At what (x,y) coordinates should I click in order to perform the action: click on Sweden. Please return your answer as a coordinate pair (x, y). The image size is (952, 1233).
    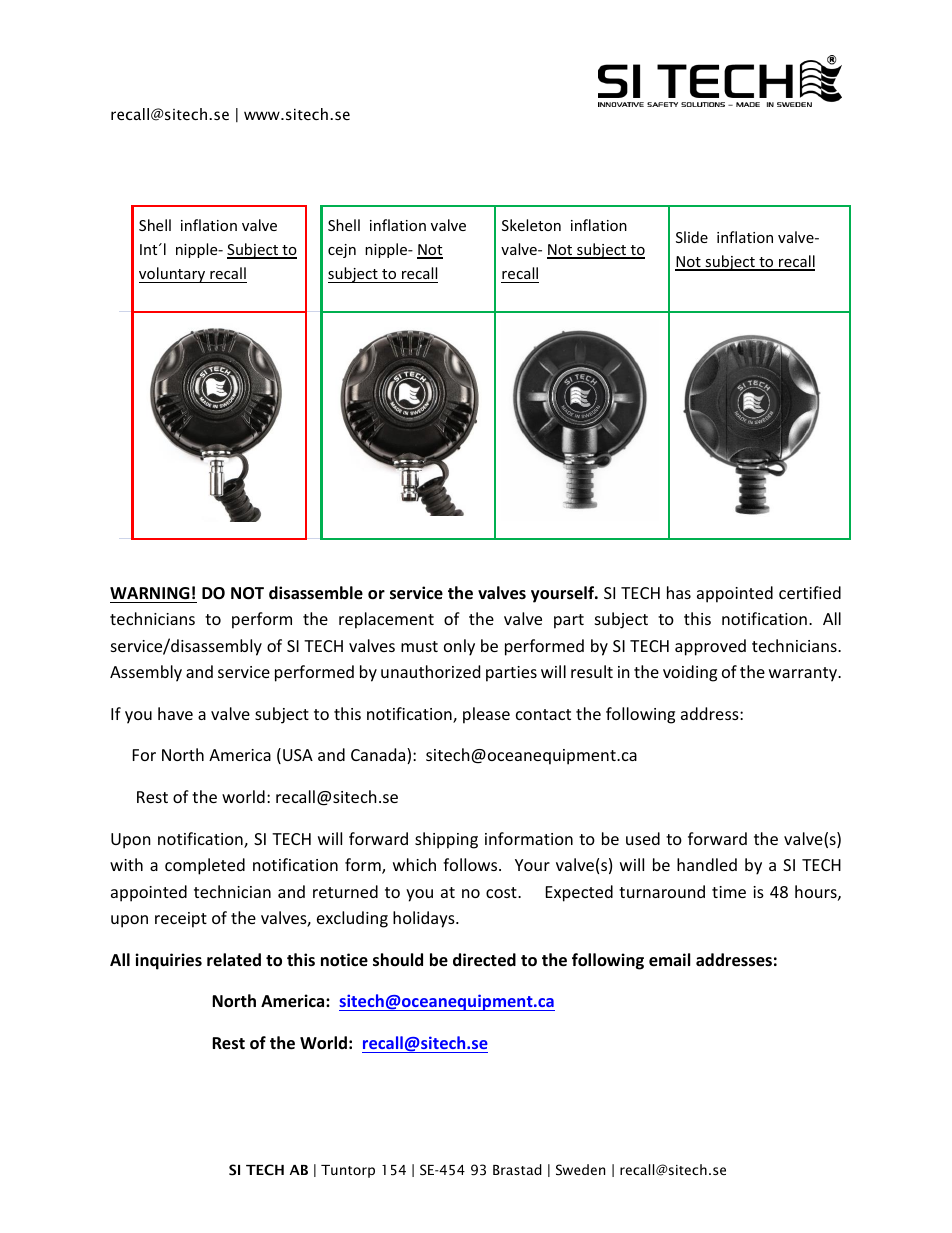
    Looking at the image, I should click on (580, 1170).
